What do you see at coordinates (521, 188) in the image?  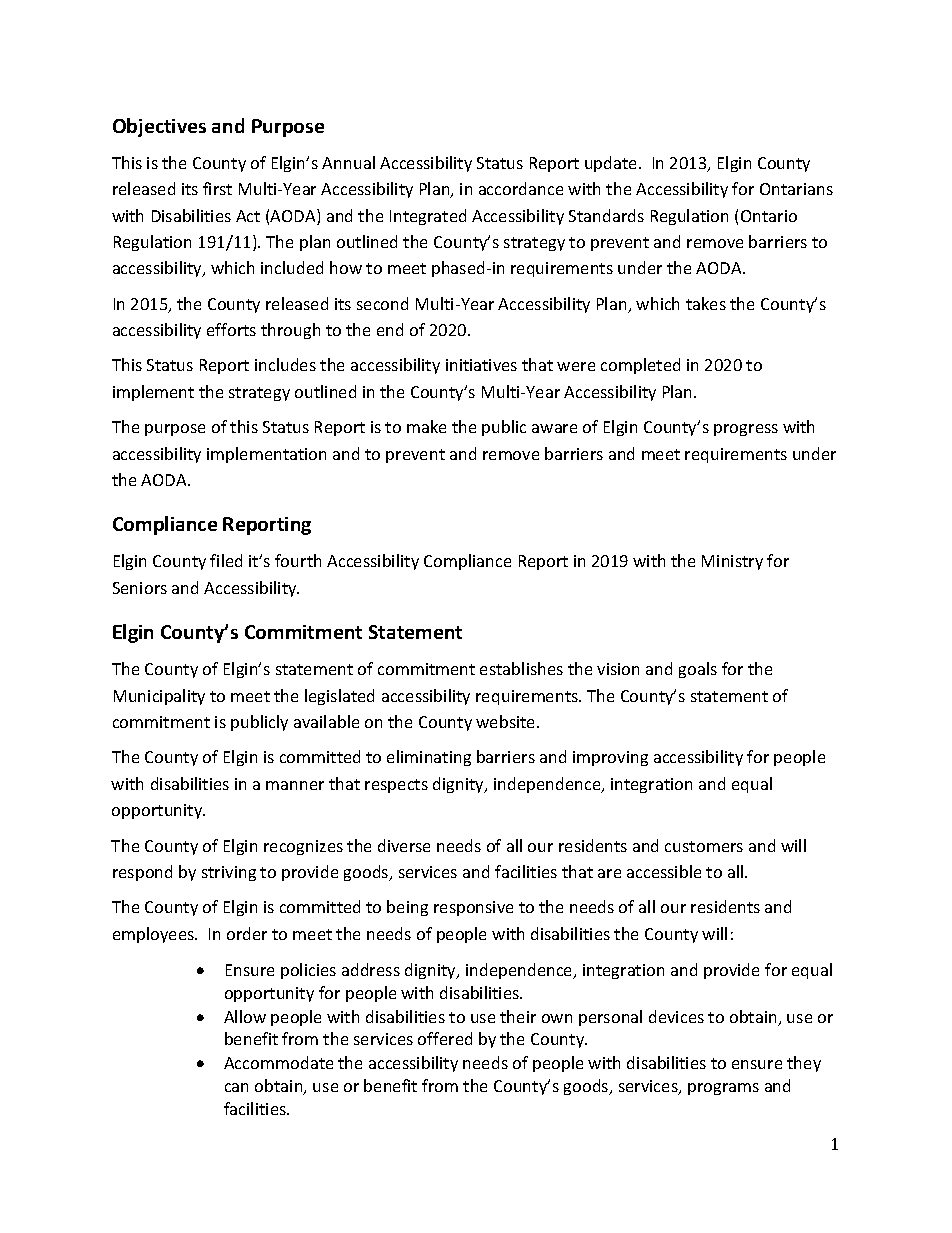 I see `accordance` at bounding box center [521, 188].
